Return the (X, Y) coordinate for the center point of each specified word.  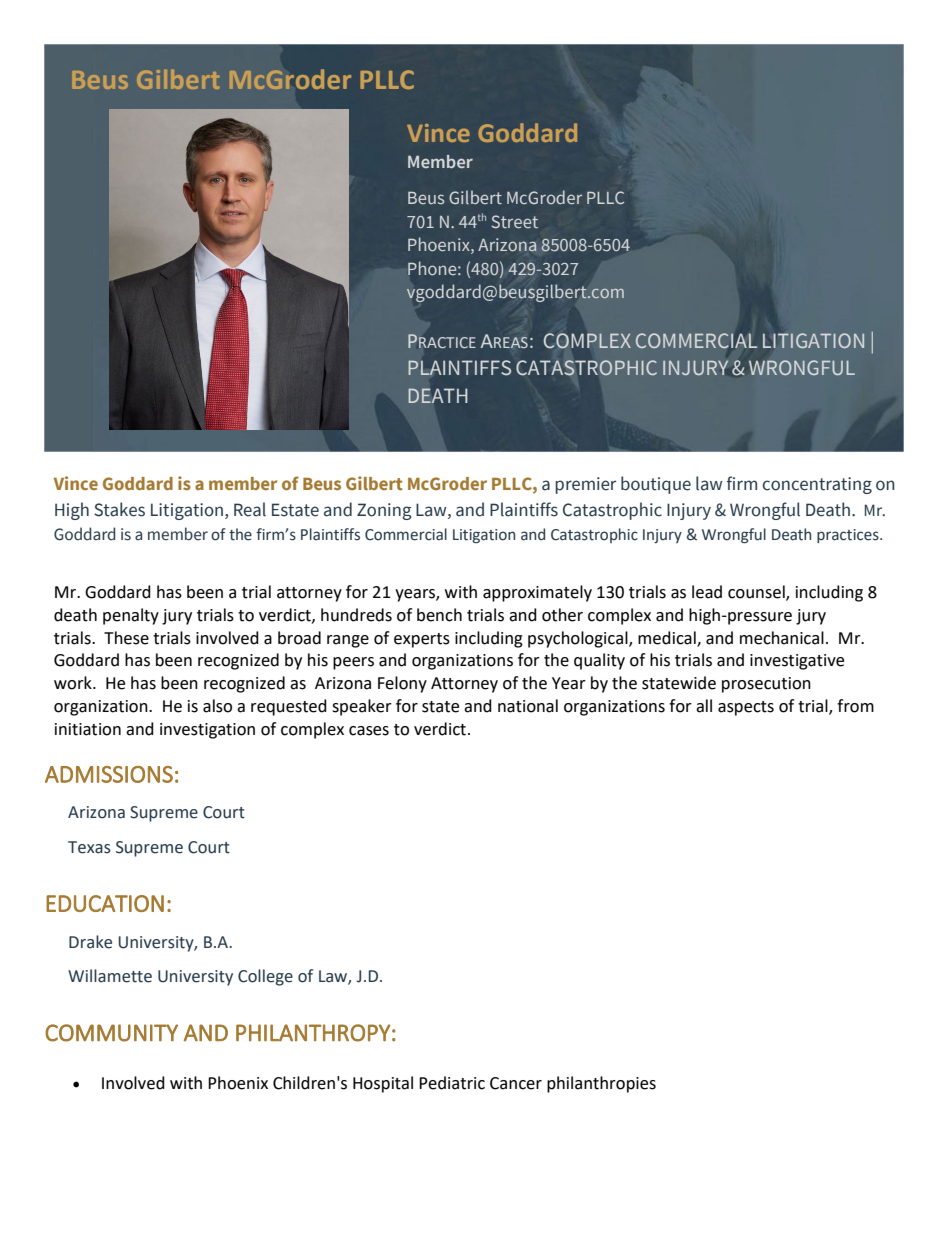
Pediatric (452, 1083)
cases (369, 731)
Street (514, 221)
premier (585, 485)
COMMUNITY (111, 1033)
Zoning (384, 511)
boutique (656, 485)
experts (422, 640)
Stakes (119, 509)
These (126, 638)
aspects (746, 708)
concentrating (817, 485)
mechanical (782, 638)
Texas (89, 847)
